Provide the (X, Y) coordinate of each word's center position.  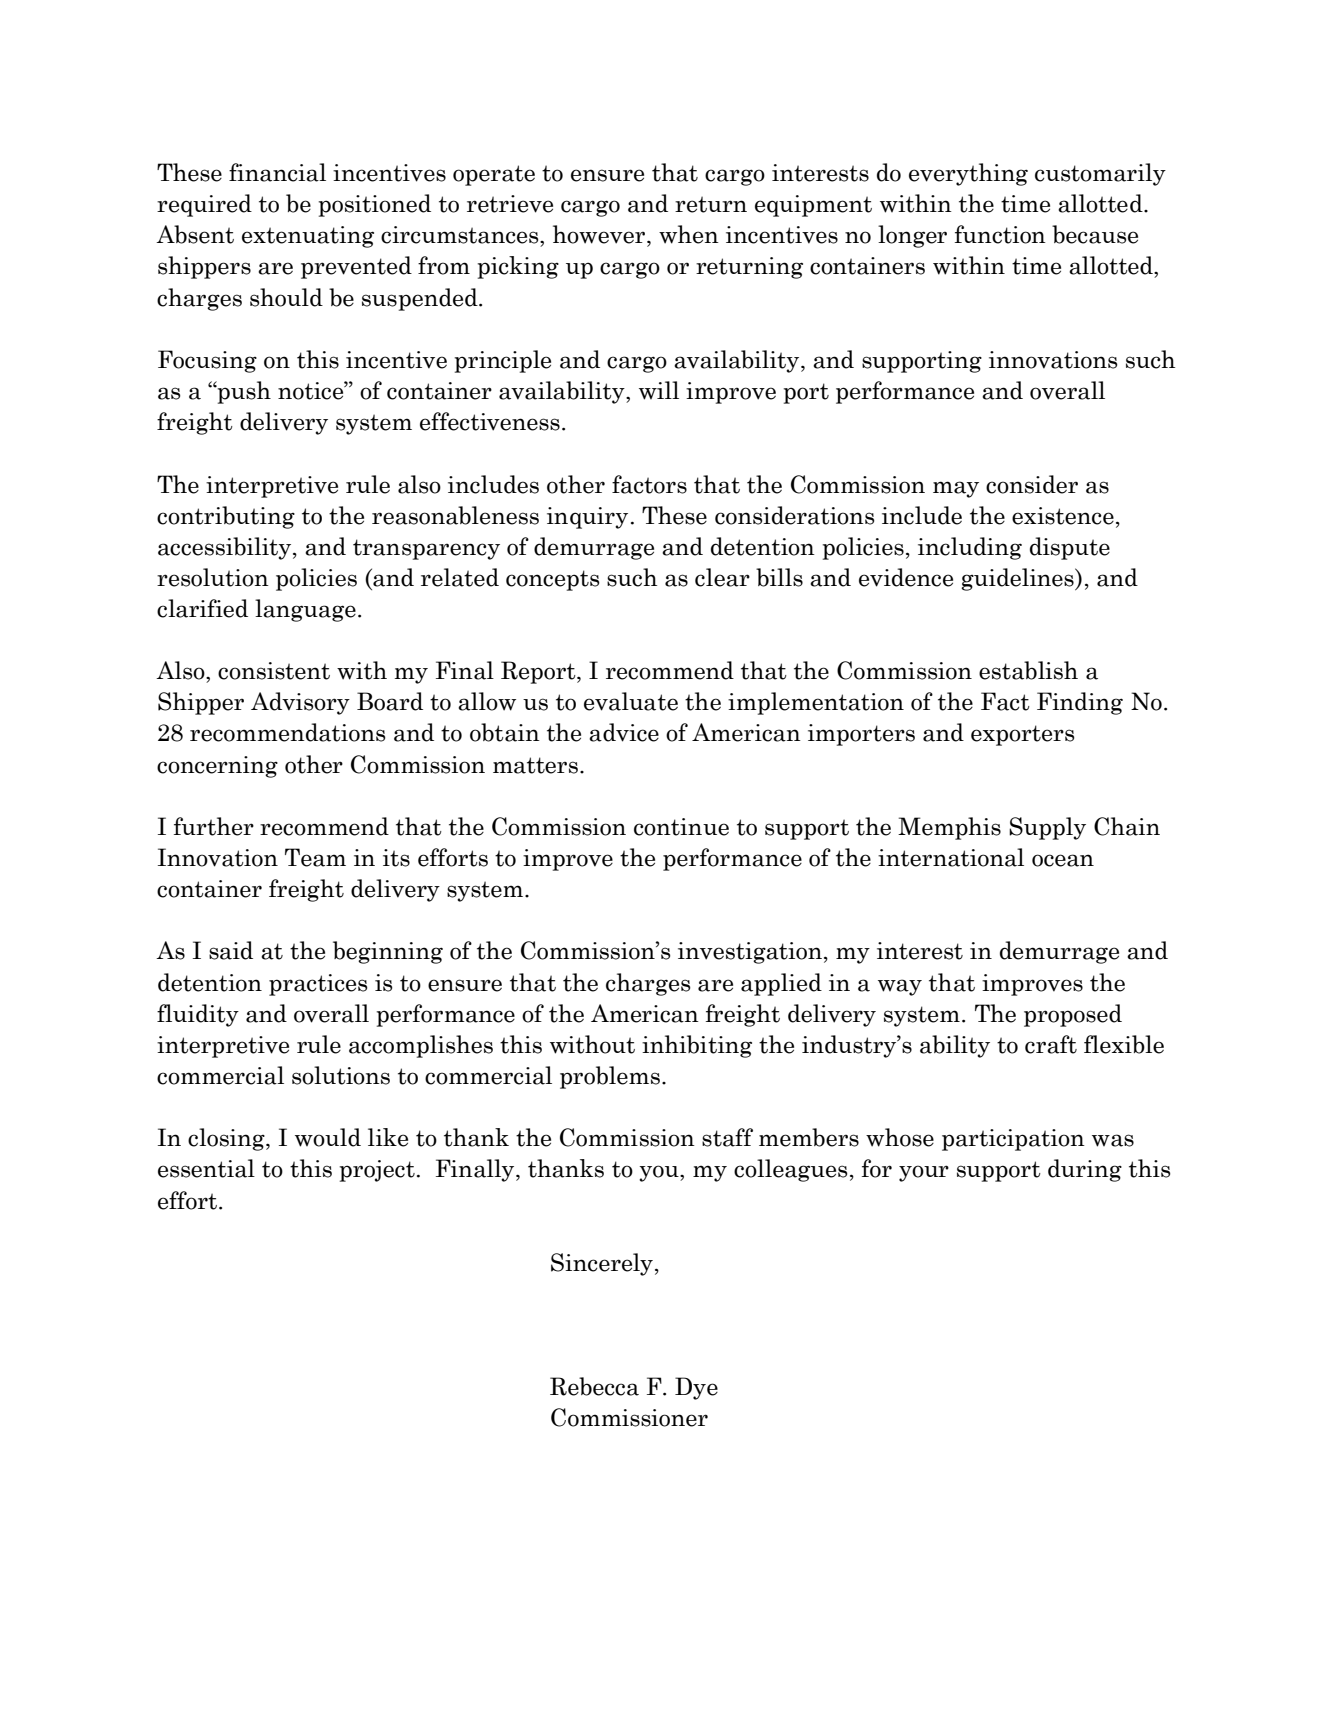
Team (315, 857)
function (1000, 234)
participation (1013, 1140)
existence (1063, 516)
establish (1028, 670)
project (377, 1171)
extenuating (308, 237)
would (328, 1137)
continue (681, 827)
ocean (1063, 860)
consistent (274, 671)
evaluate (631, 701)
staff (727, 1137)
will (659, 390)
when (689, 234)
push (243, 392)
